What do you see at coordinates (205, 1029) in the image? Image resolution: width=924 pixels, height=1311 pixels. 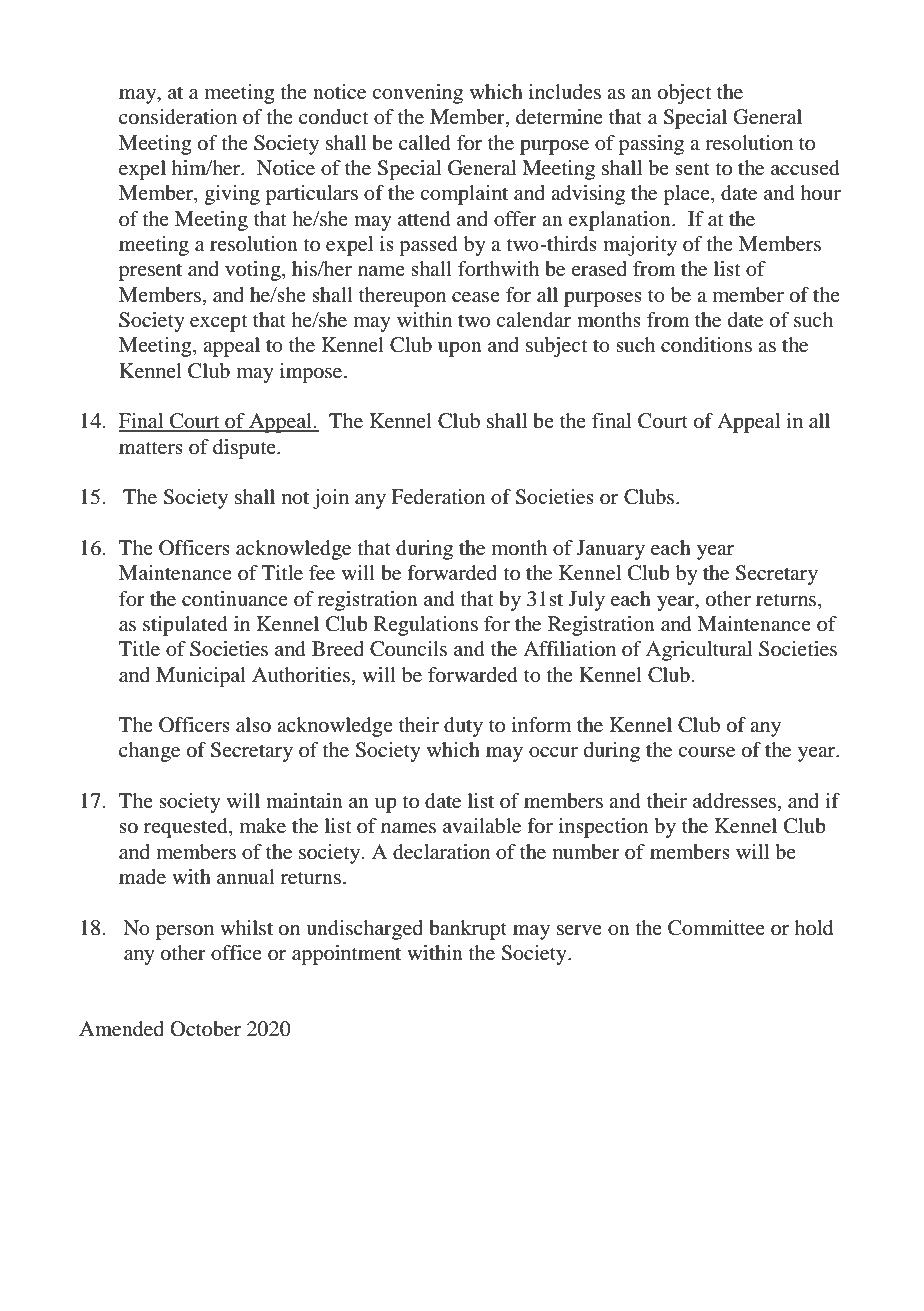 I see `October` at bounding box center [205, 1029].
